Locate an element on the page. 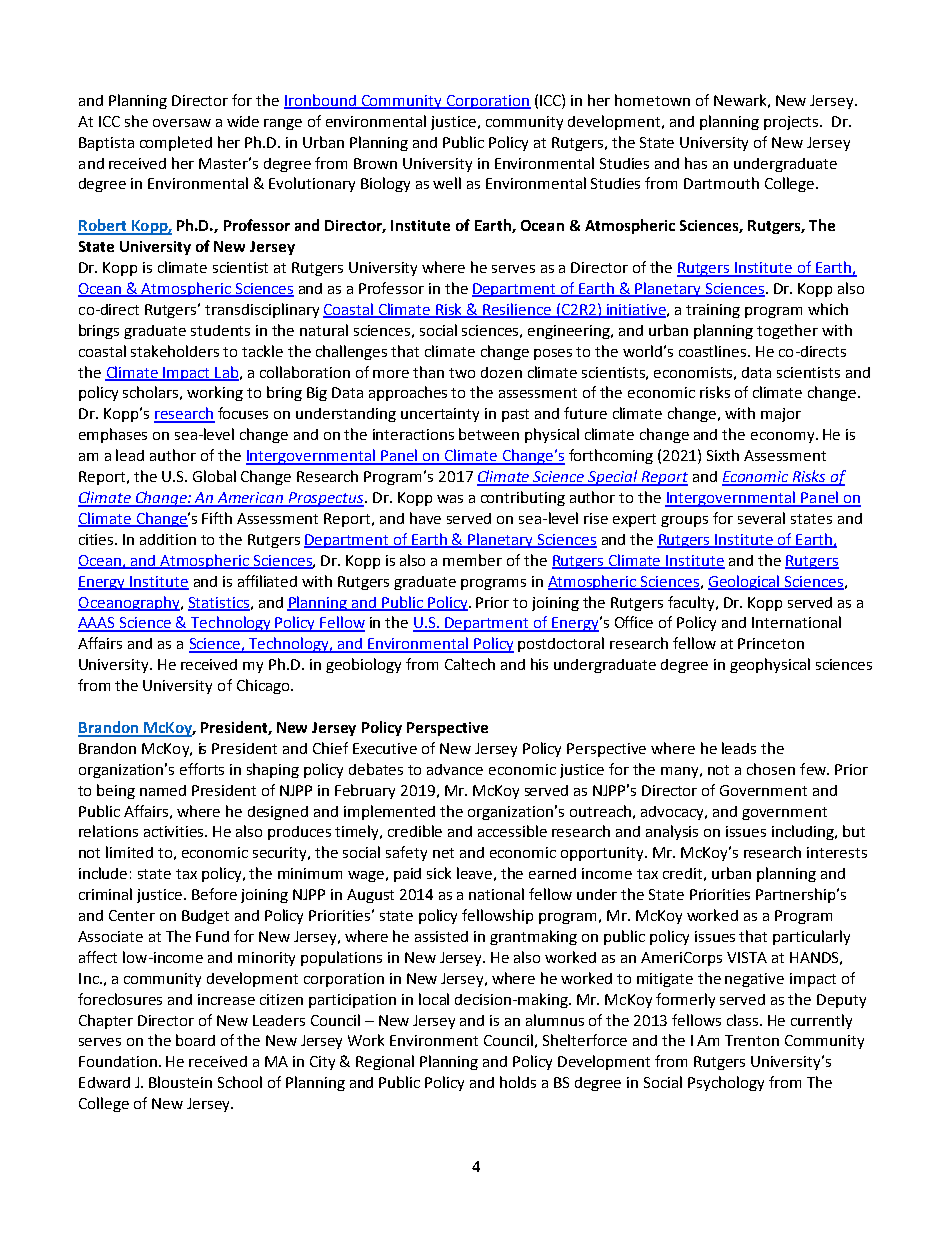 This document has width=952, height=1233. accessible is located at coordinates (512, 831).
